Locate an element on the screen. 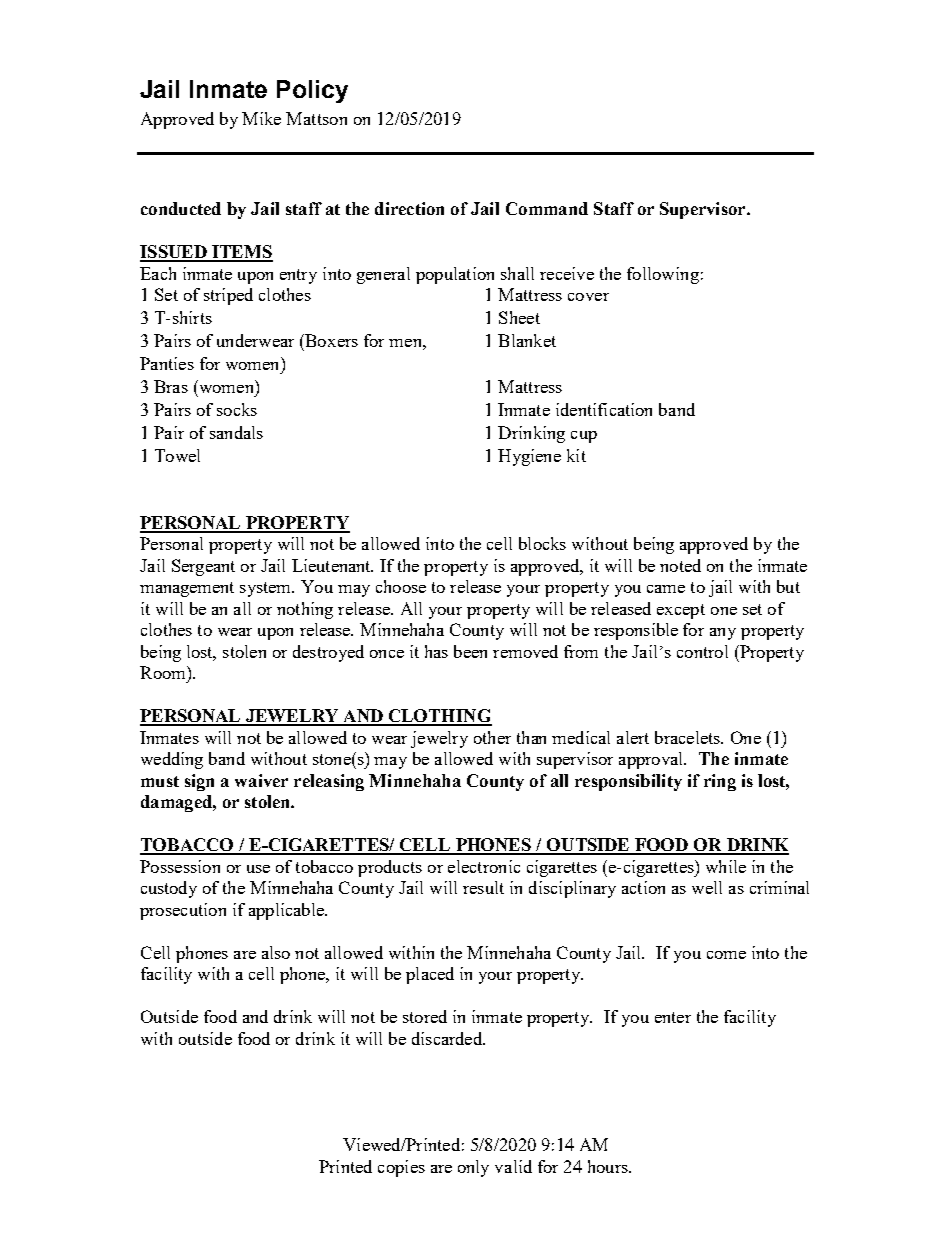 This screenshot has height=1233, width=952. identification is located at coordinates (604, 409).
